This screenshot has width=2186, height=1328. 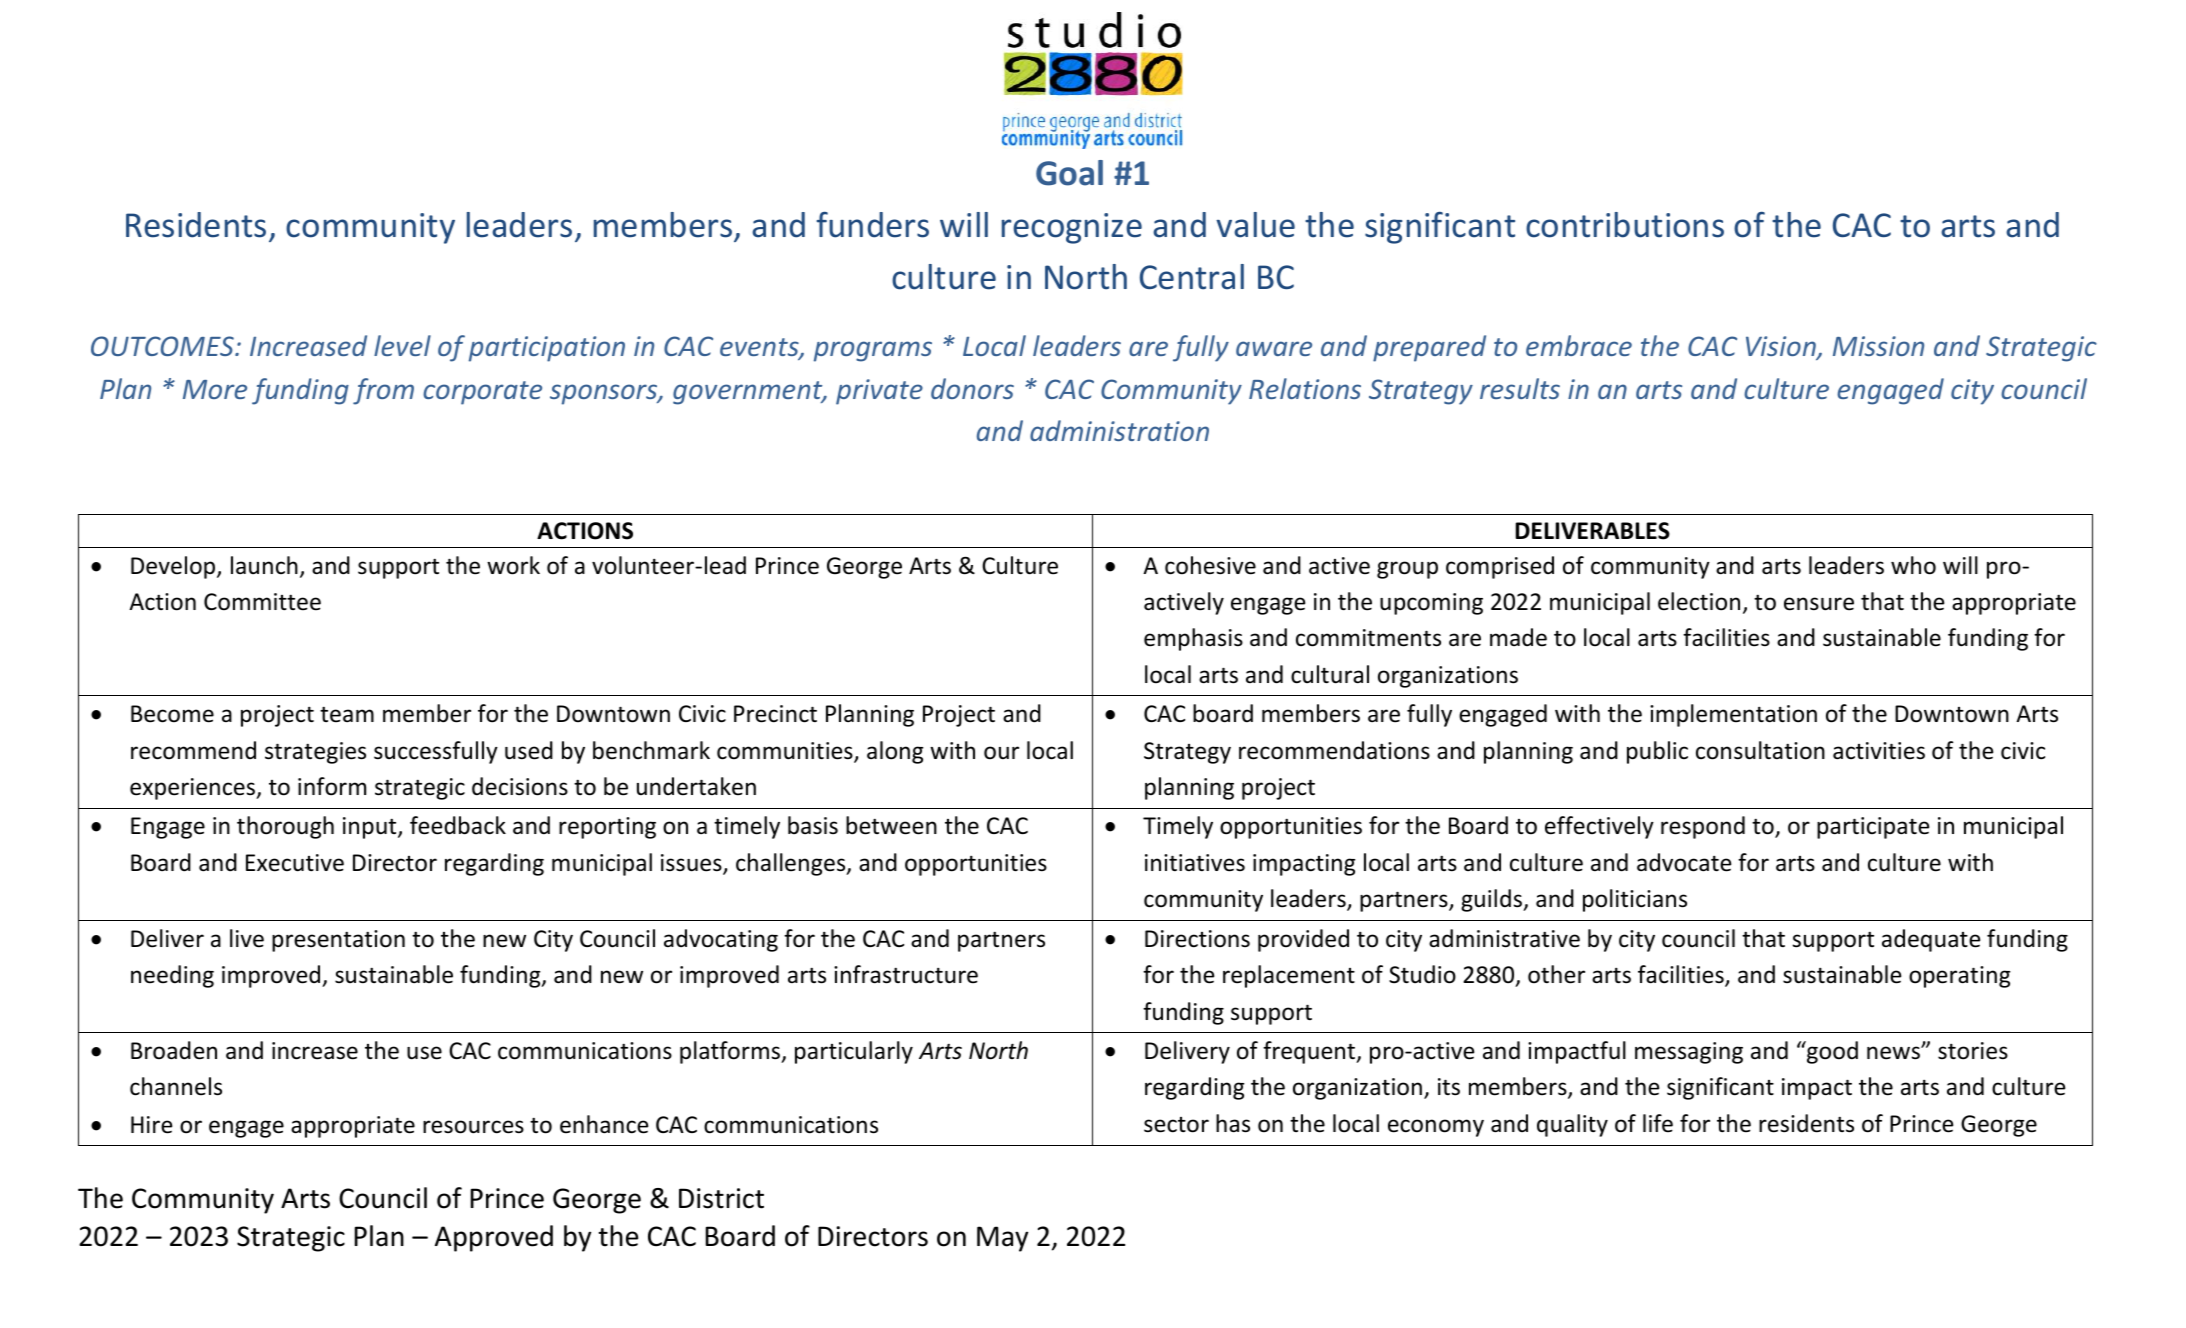 What do you see at coordinates (1733, 715) in the screenshot?
I see `implementation` at bounding box center [1733, 715].
